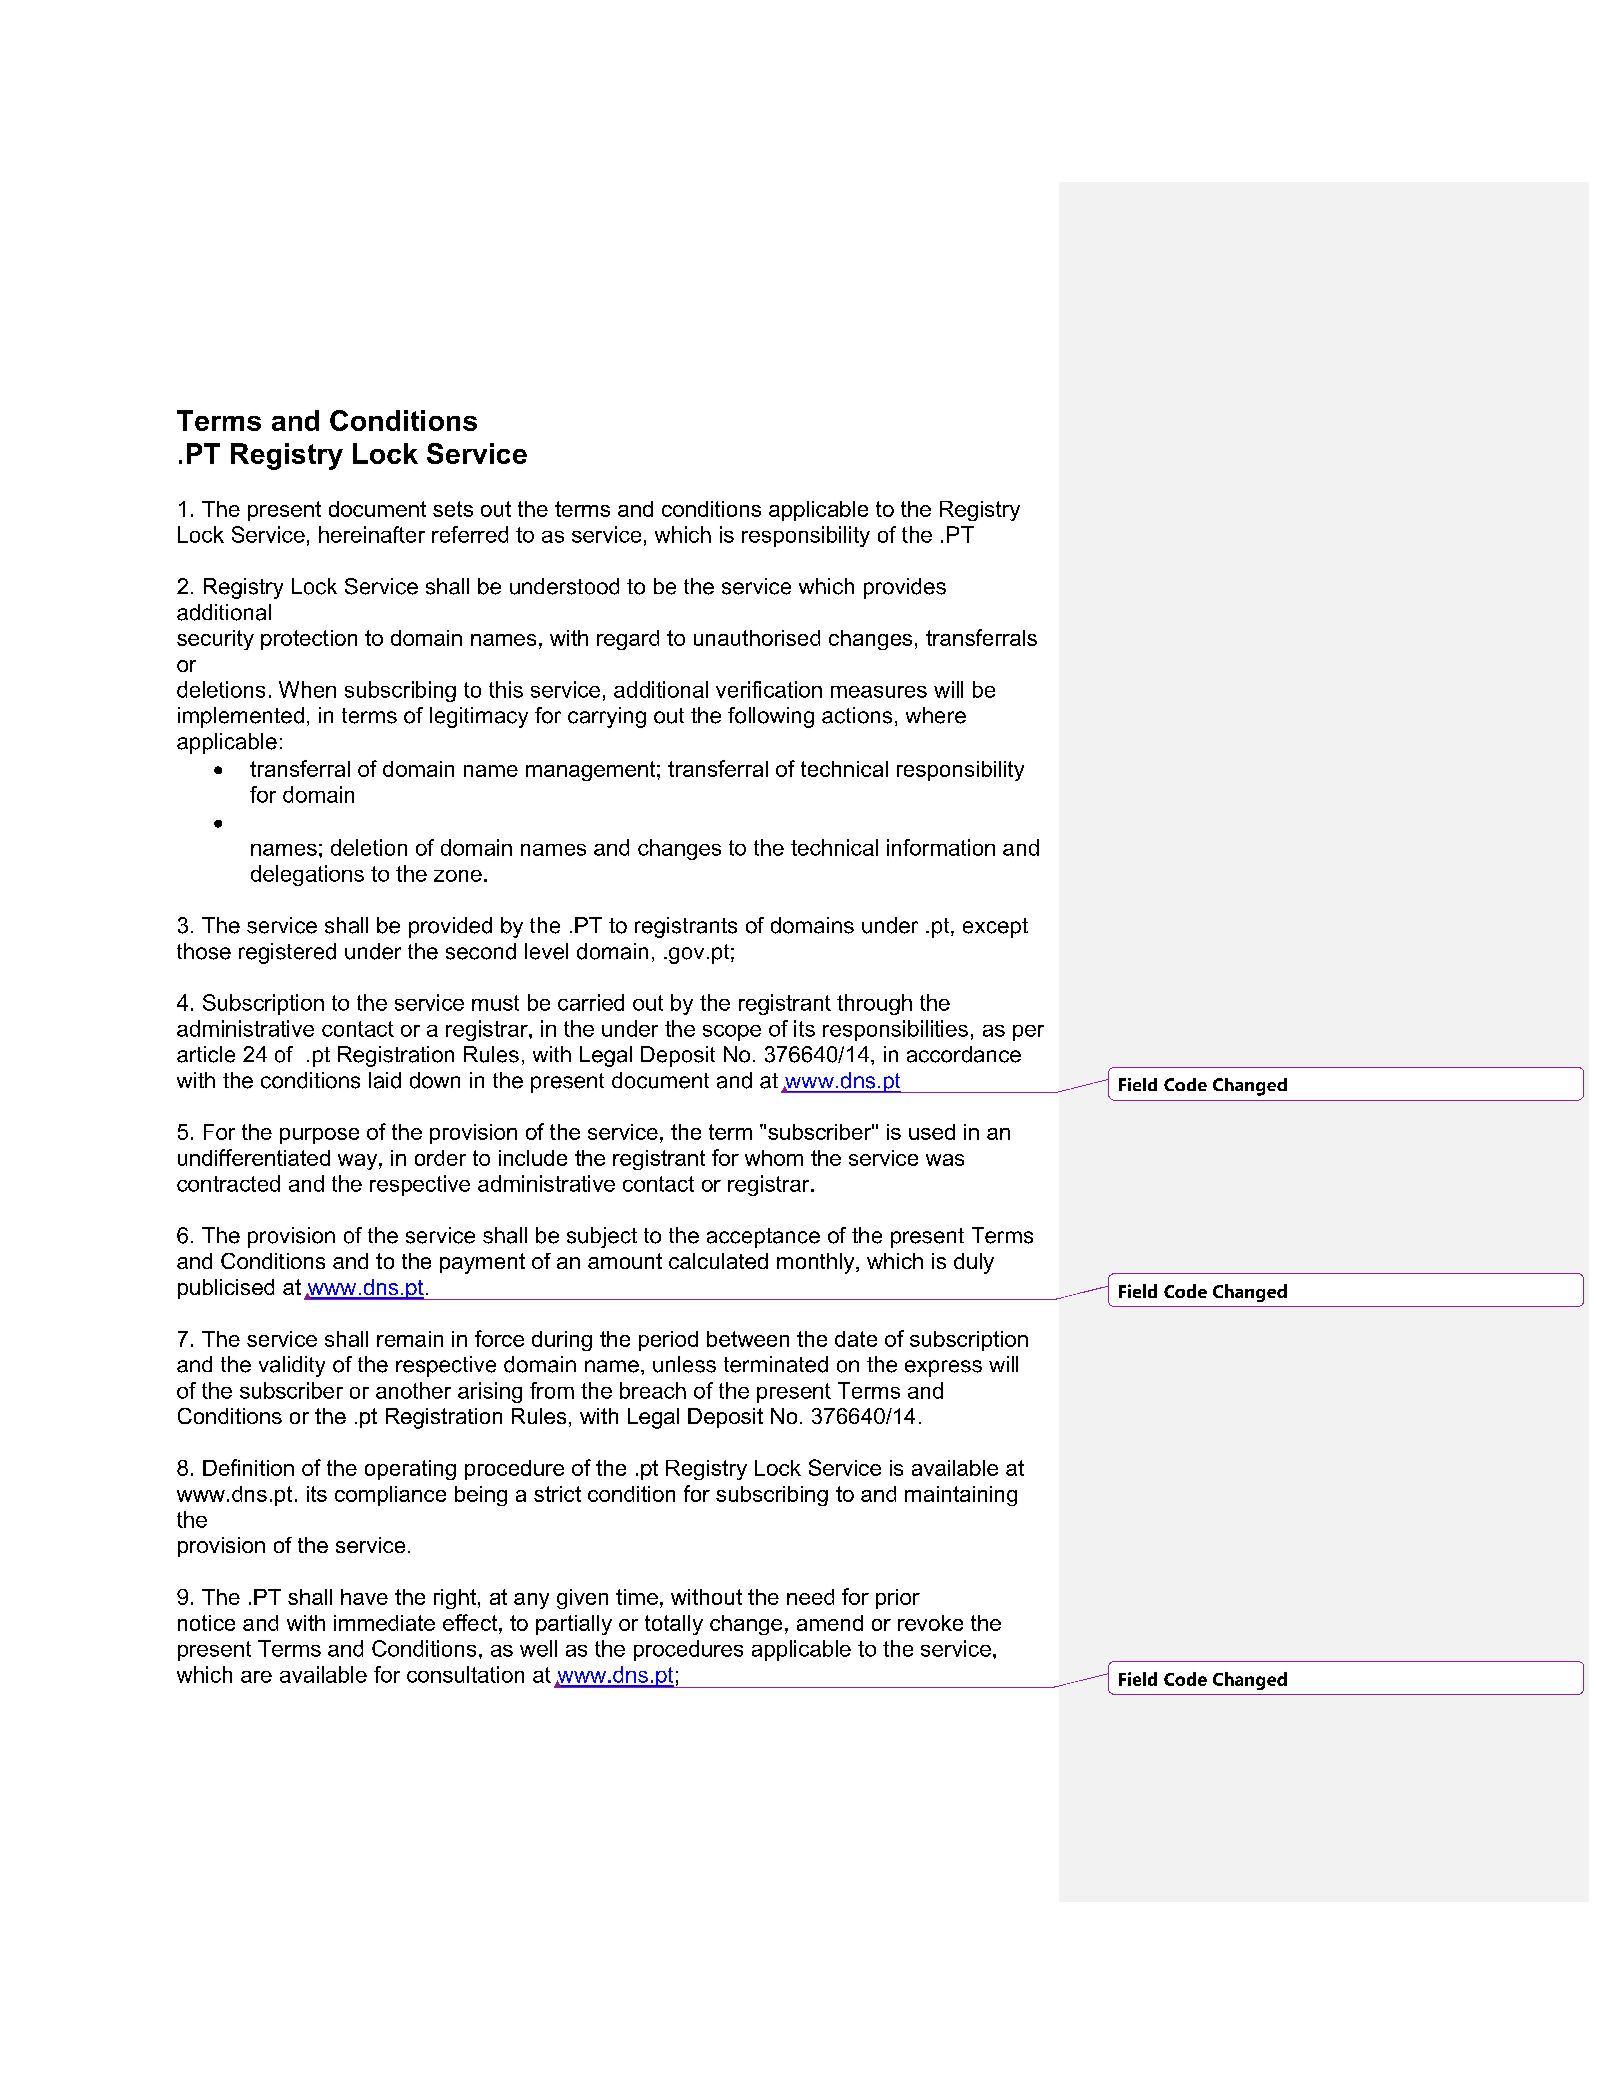 This document has height=2083, width=1610. Describe the element at coordinates (574, 1625) in the document. I see `partially` at that location.
